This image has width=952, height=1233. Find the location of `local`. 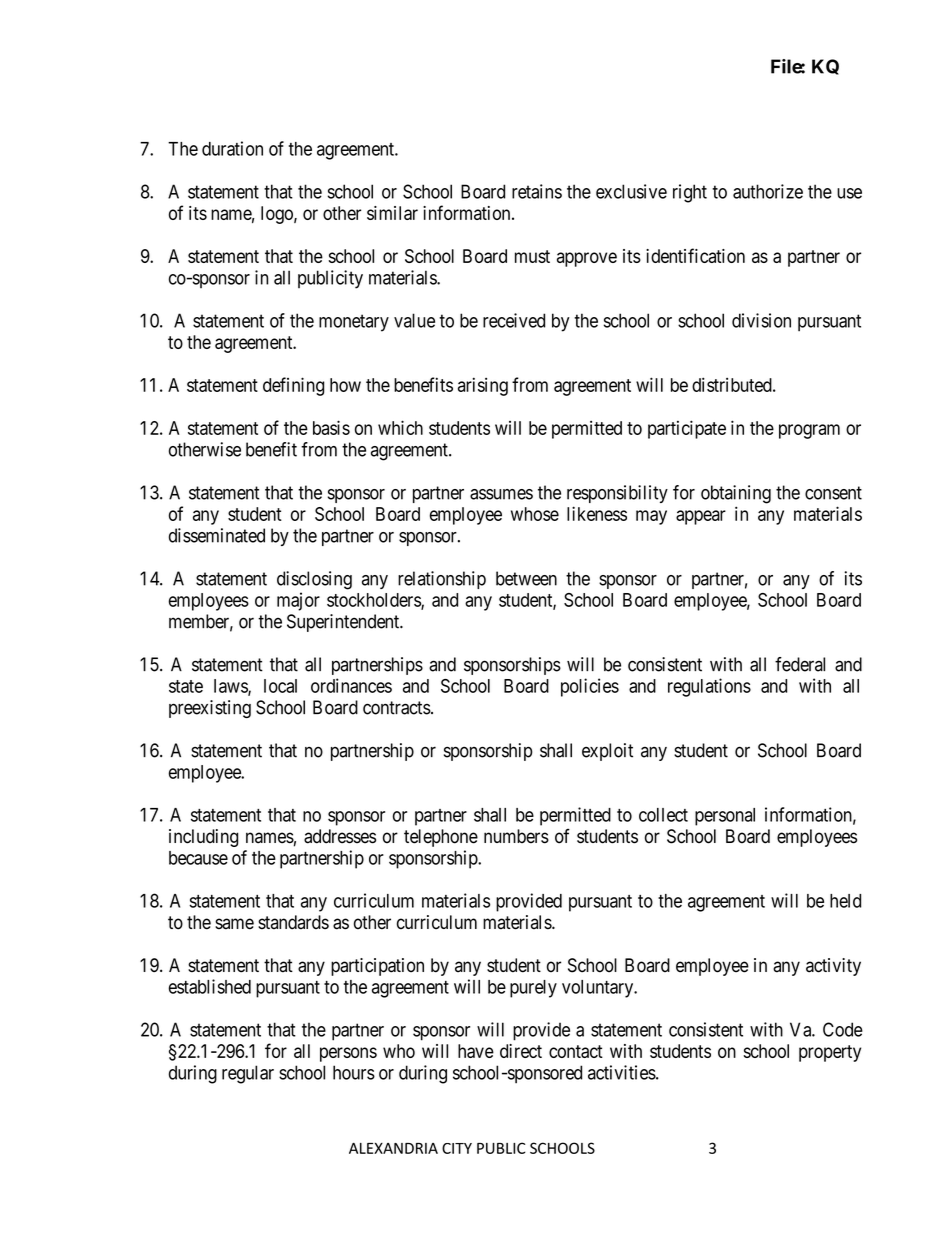

local is located at coordinates (280, 686).
